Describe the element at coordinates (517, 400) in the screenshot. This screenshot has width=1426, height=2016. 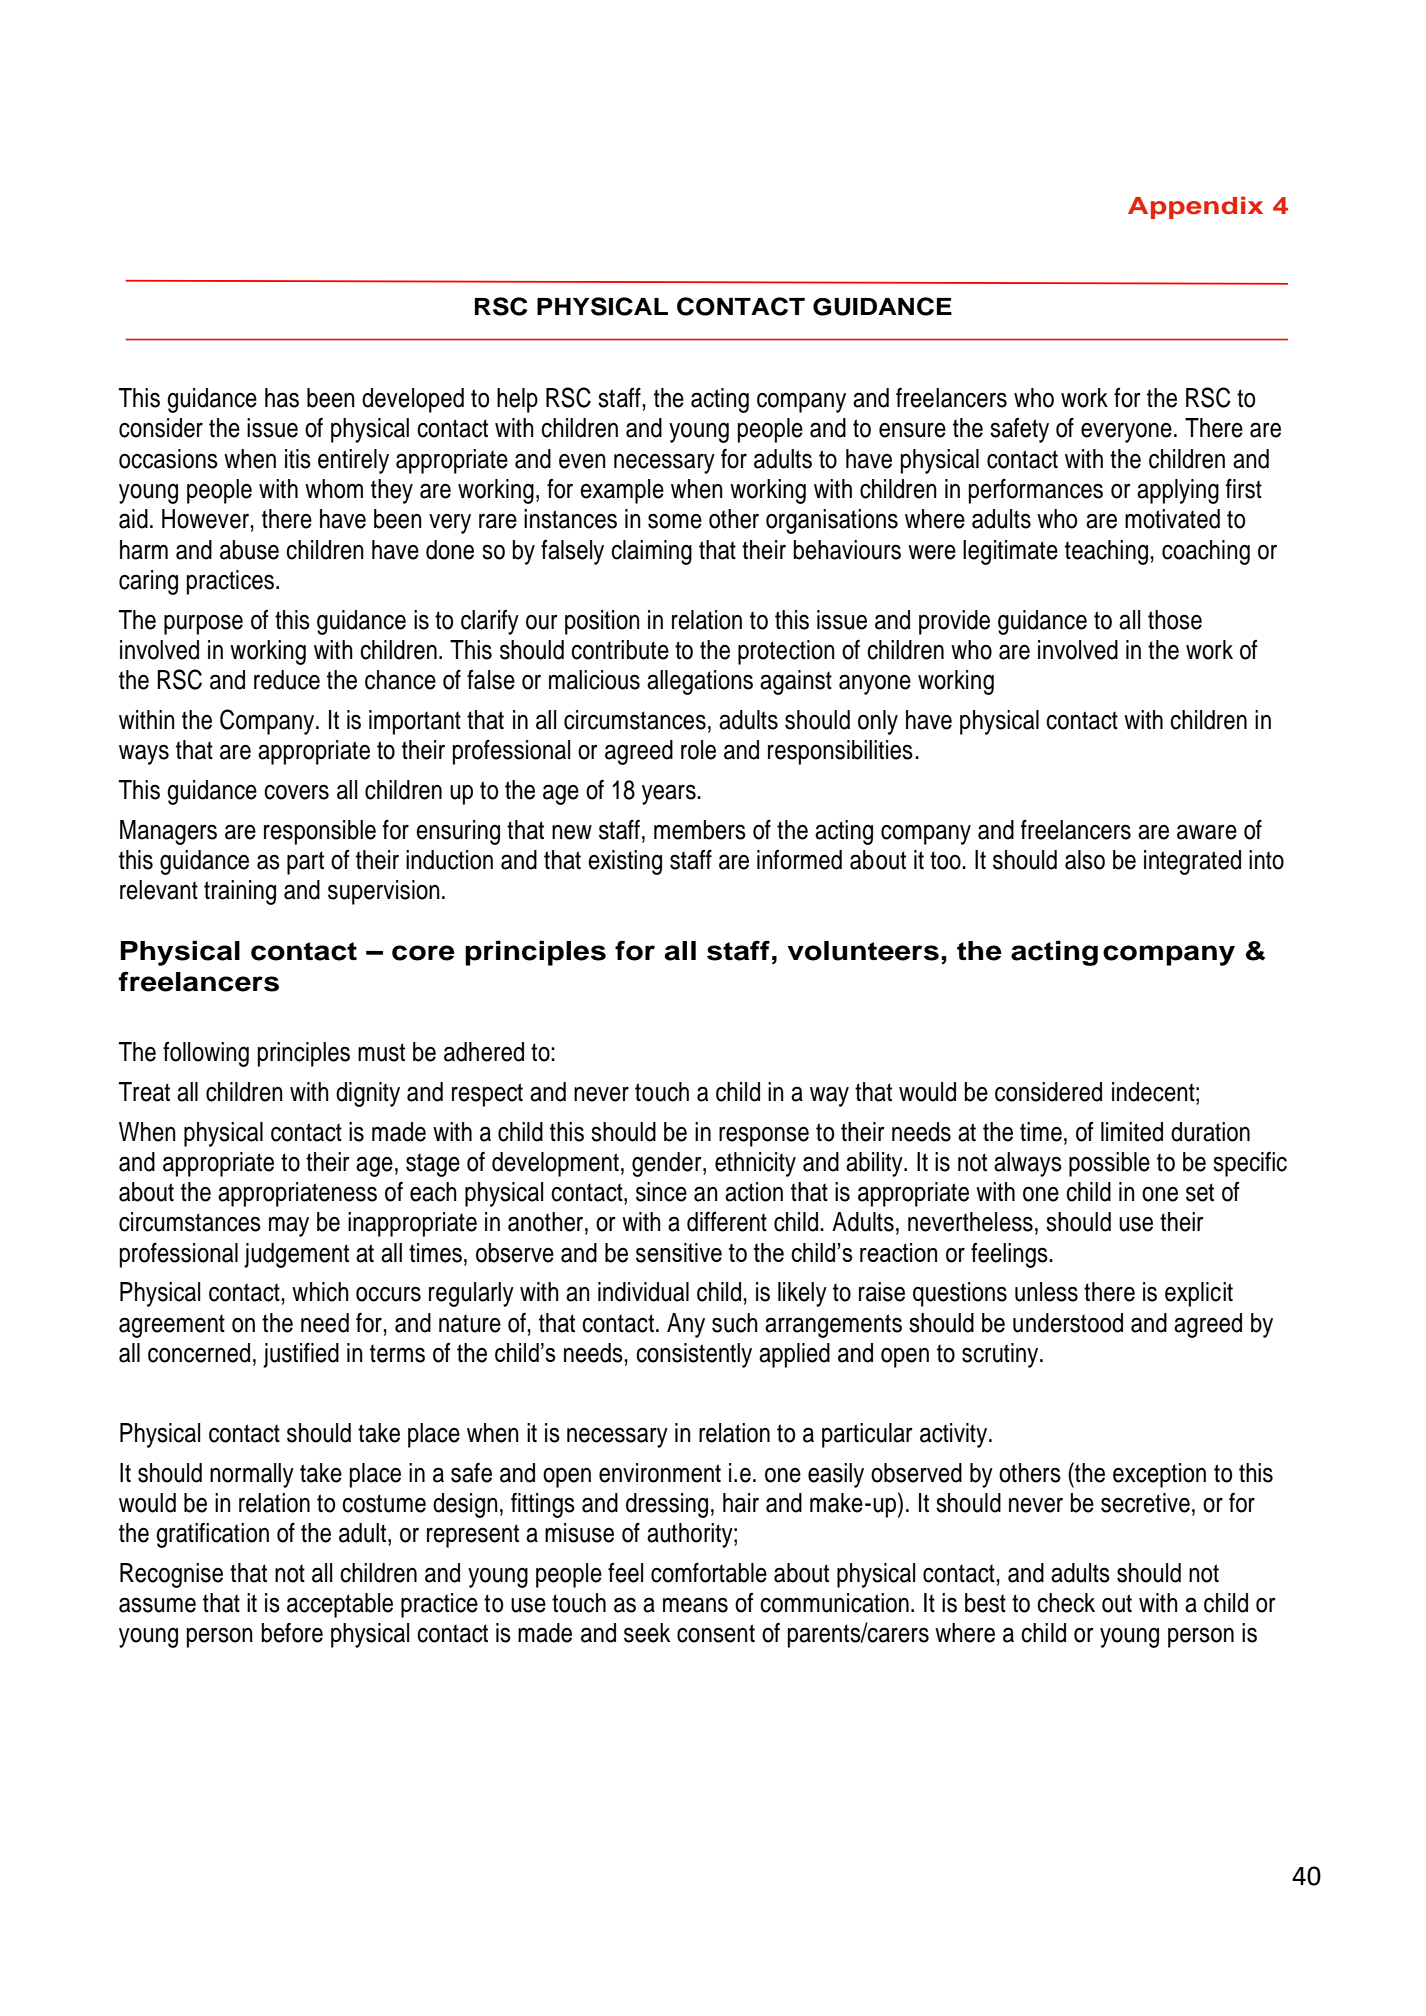
I see `help` at that location.
